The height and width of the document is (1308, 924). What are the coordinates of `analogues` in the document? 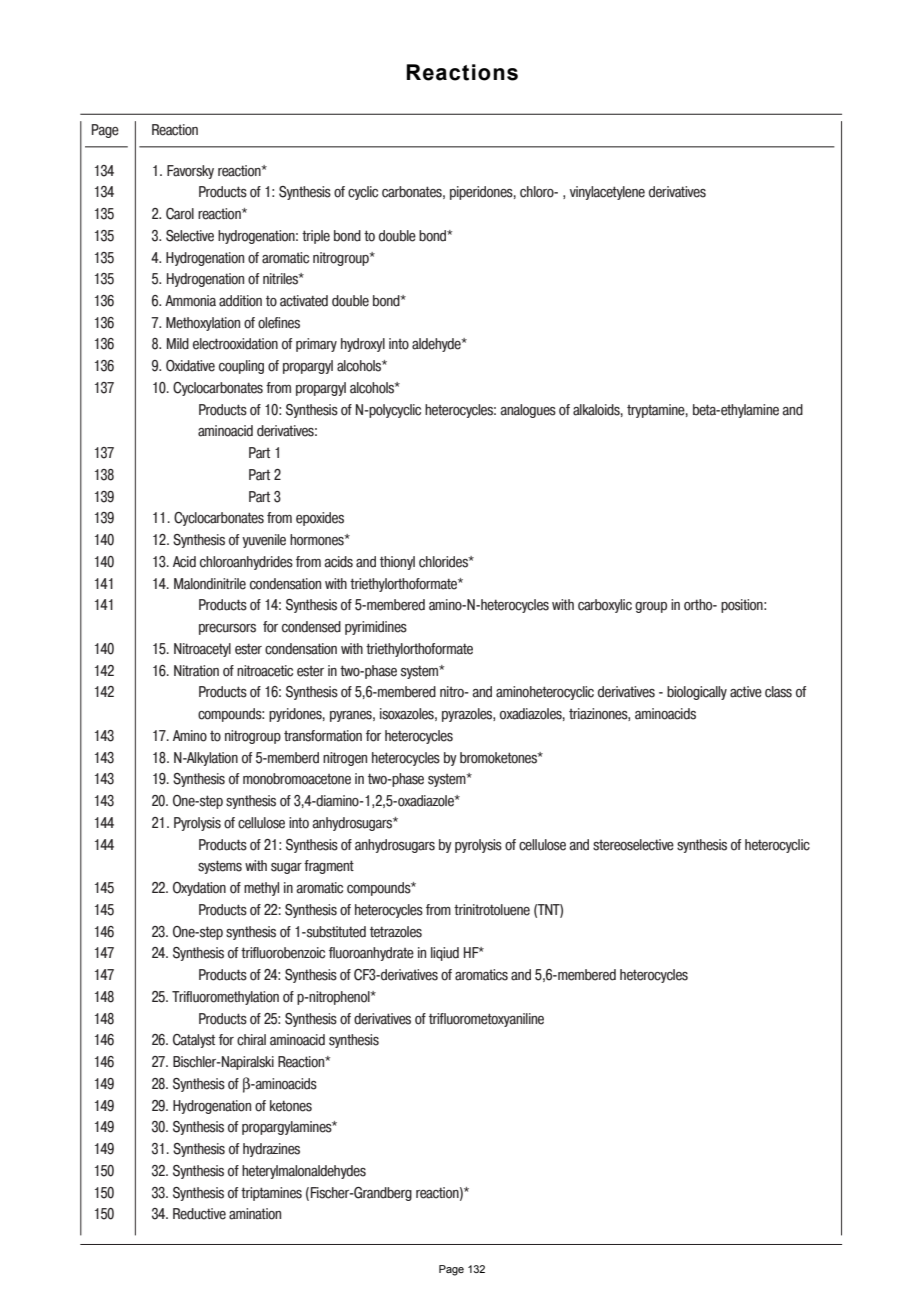 It's located at (528, 411).
